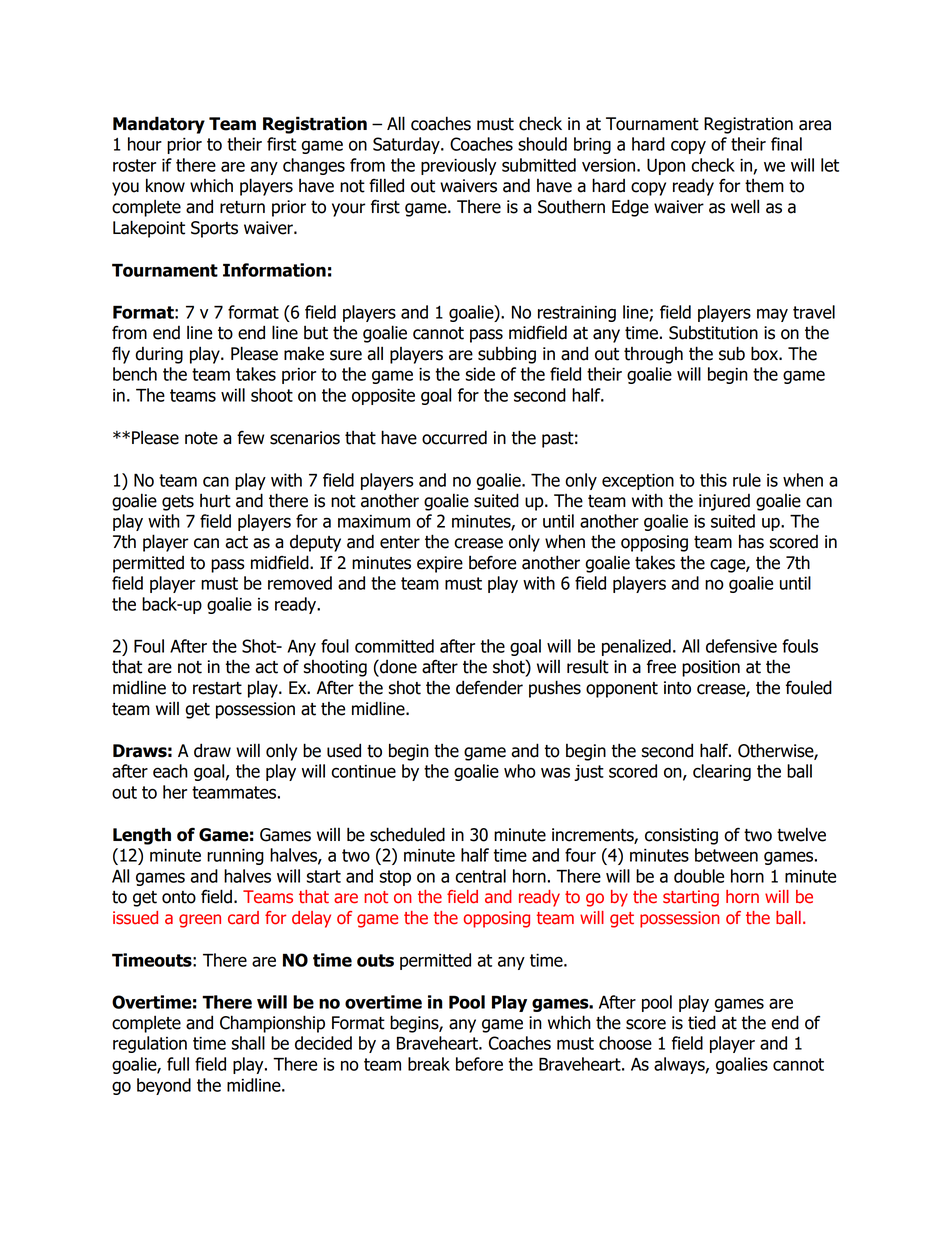 This screenshot has width=952, height=1233. I want to click on side, so click(480, 374).
